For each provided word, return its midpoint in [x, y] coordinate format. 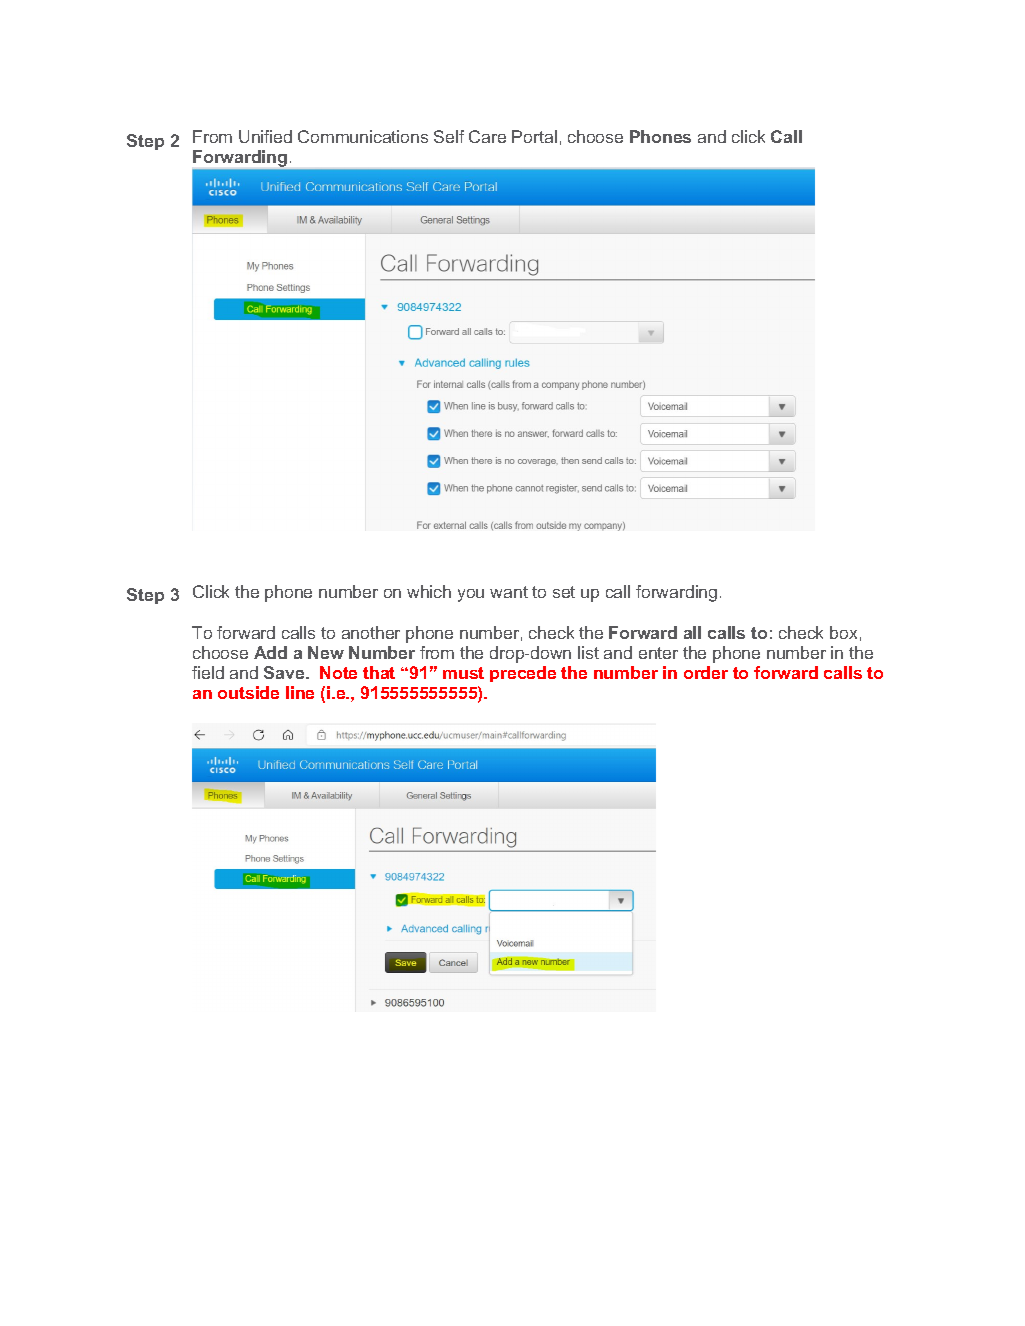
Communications [363, 136]
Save [285, 672]
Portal [534, 136]
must [463, 673]
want [509, 592]
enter [658, 653]
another [371, 632]
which [429, 591]
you [471, 595]
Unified [265, 136]
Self [449, 136]
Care [487, 136]
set [564, 592]
